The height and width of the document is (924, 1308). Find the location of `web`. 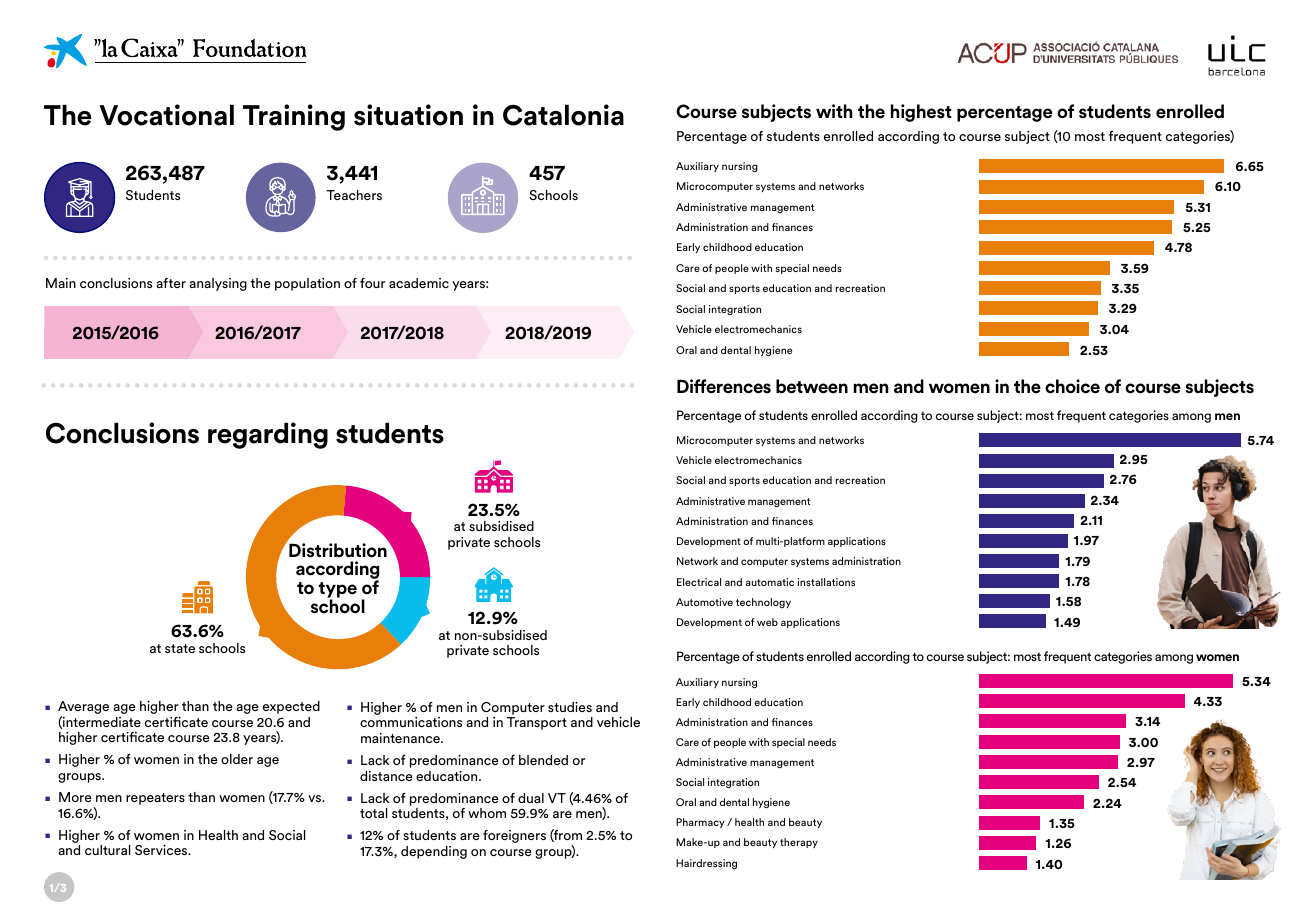

web is located at coordinates (767, 622).
